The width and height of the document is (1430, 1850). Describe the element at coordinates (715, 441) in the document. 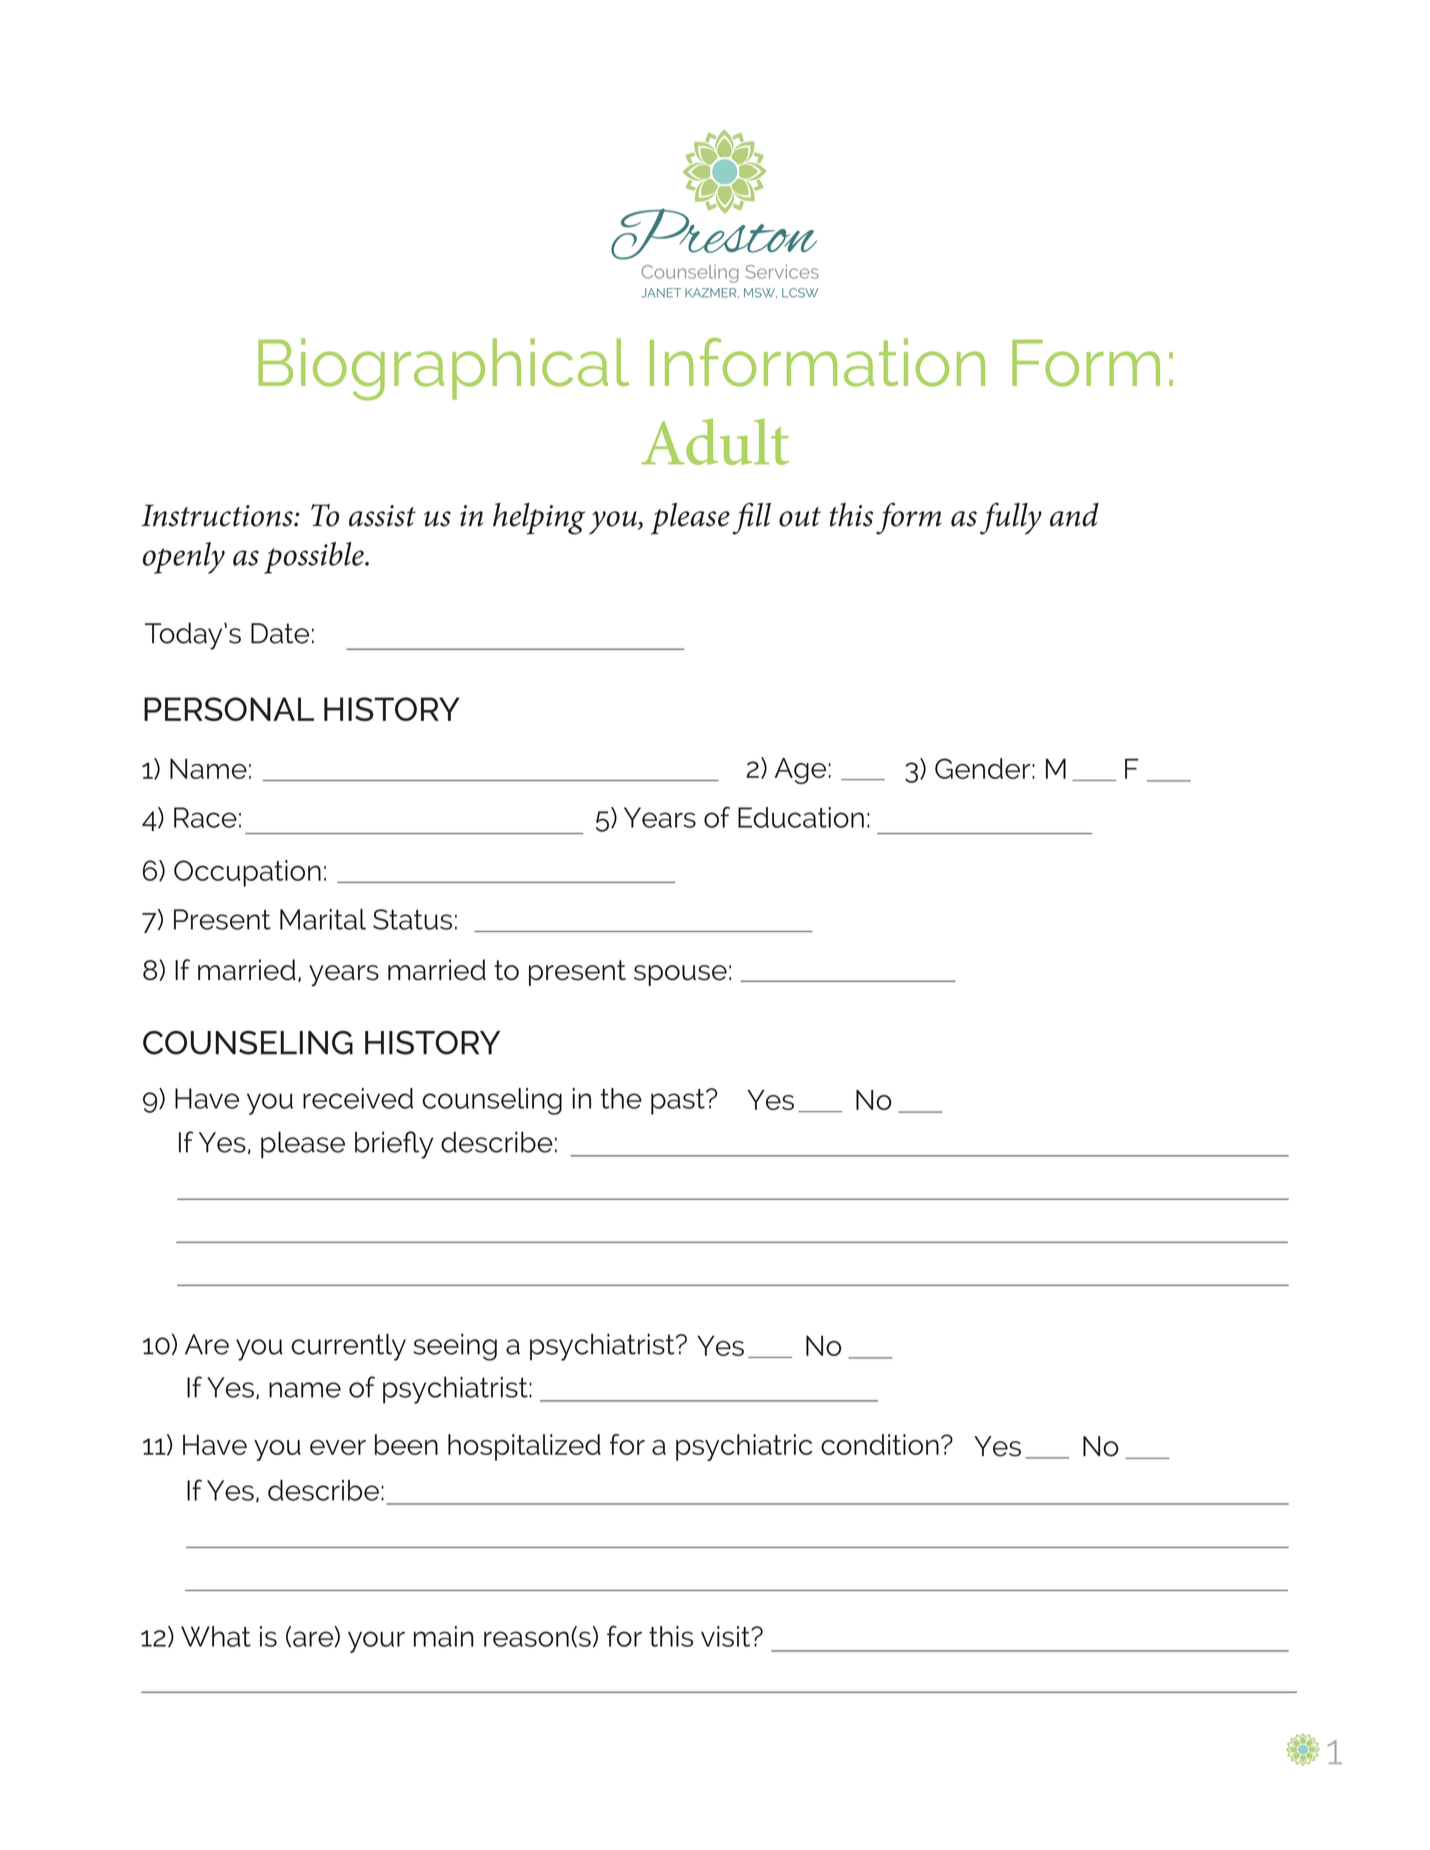

I see `Adult` at that location.
